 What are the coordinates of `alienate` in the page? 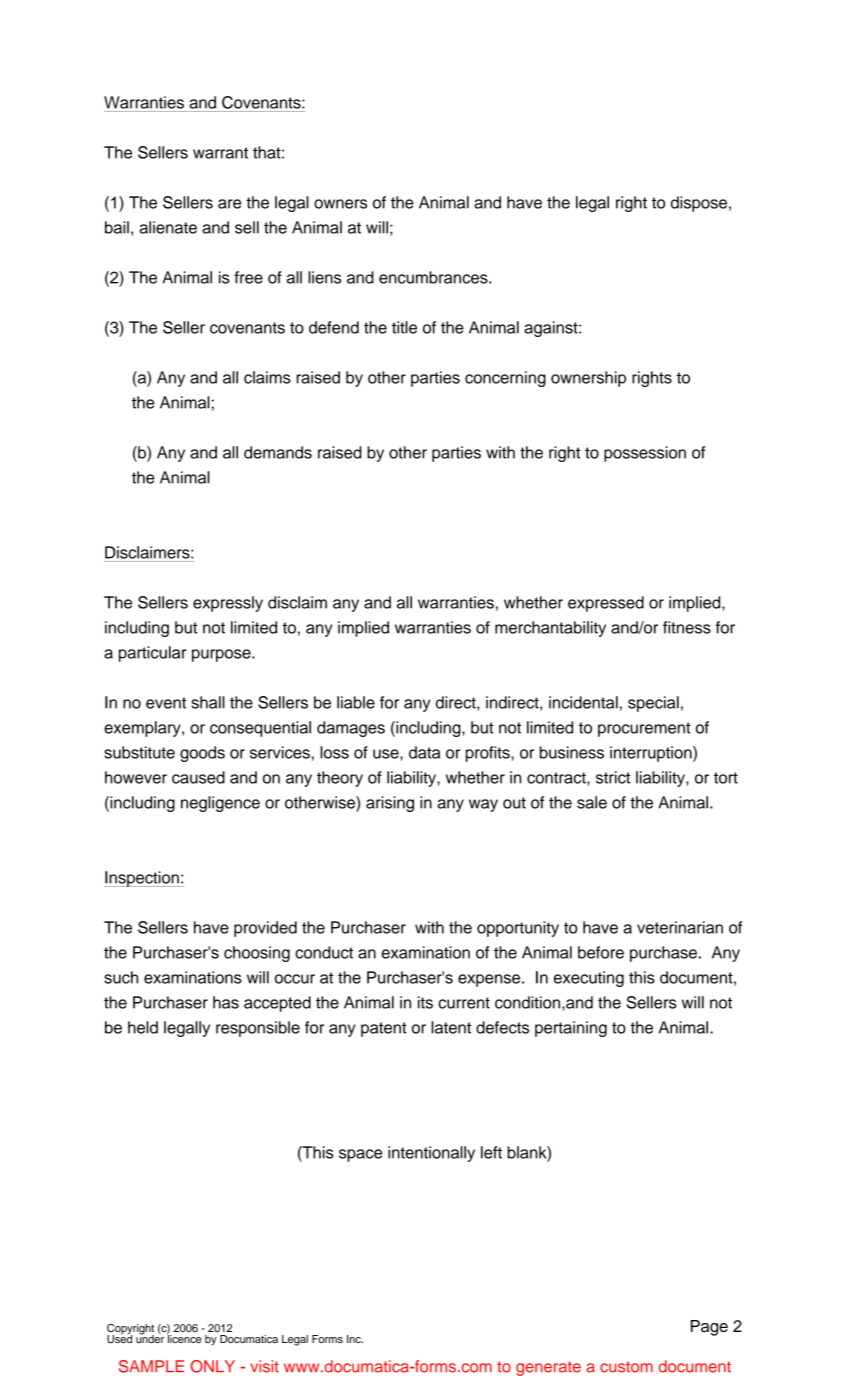 It's located at (168, 227).
